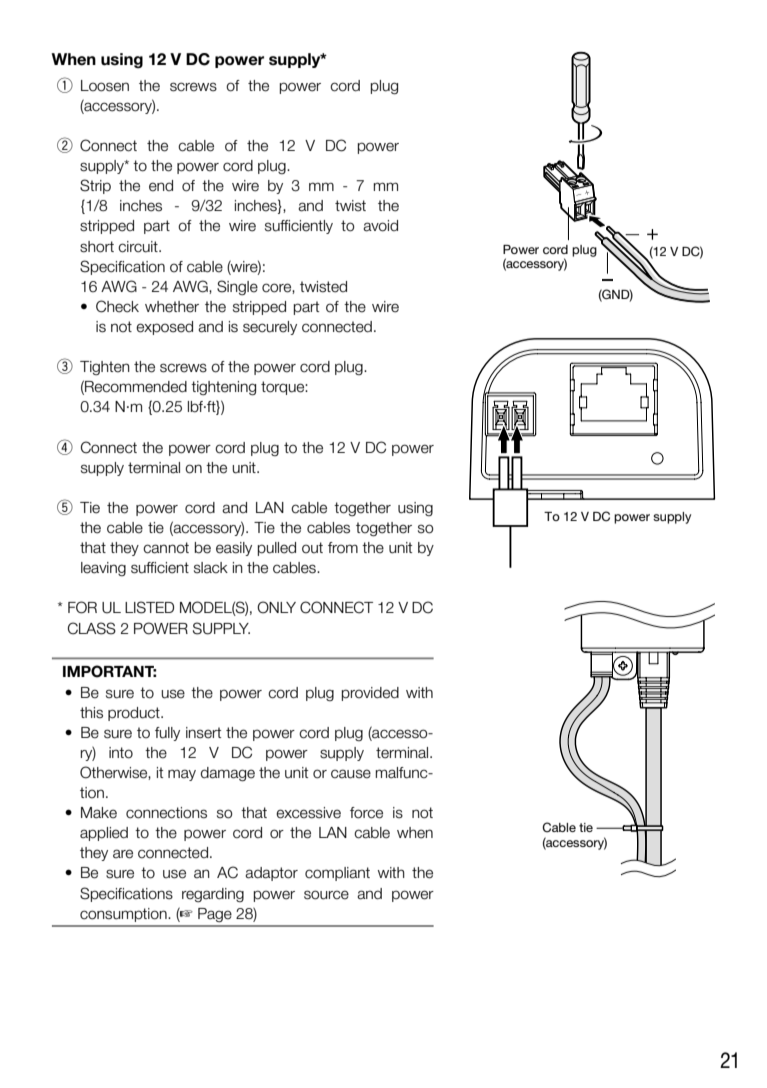 This image has width=767, height=1088. What do you see at coordinates (380, 226) in the image?
I see `avoid` at bounding box center [380, 226].
